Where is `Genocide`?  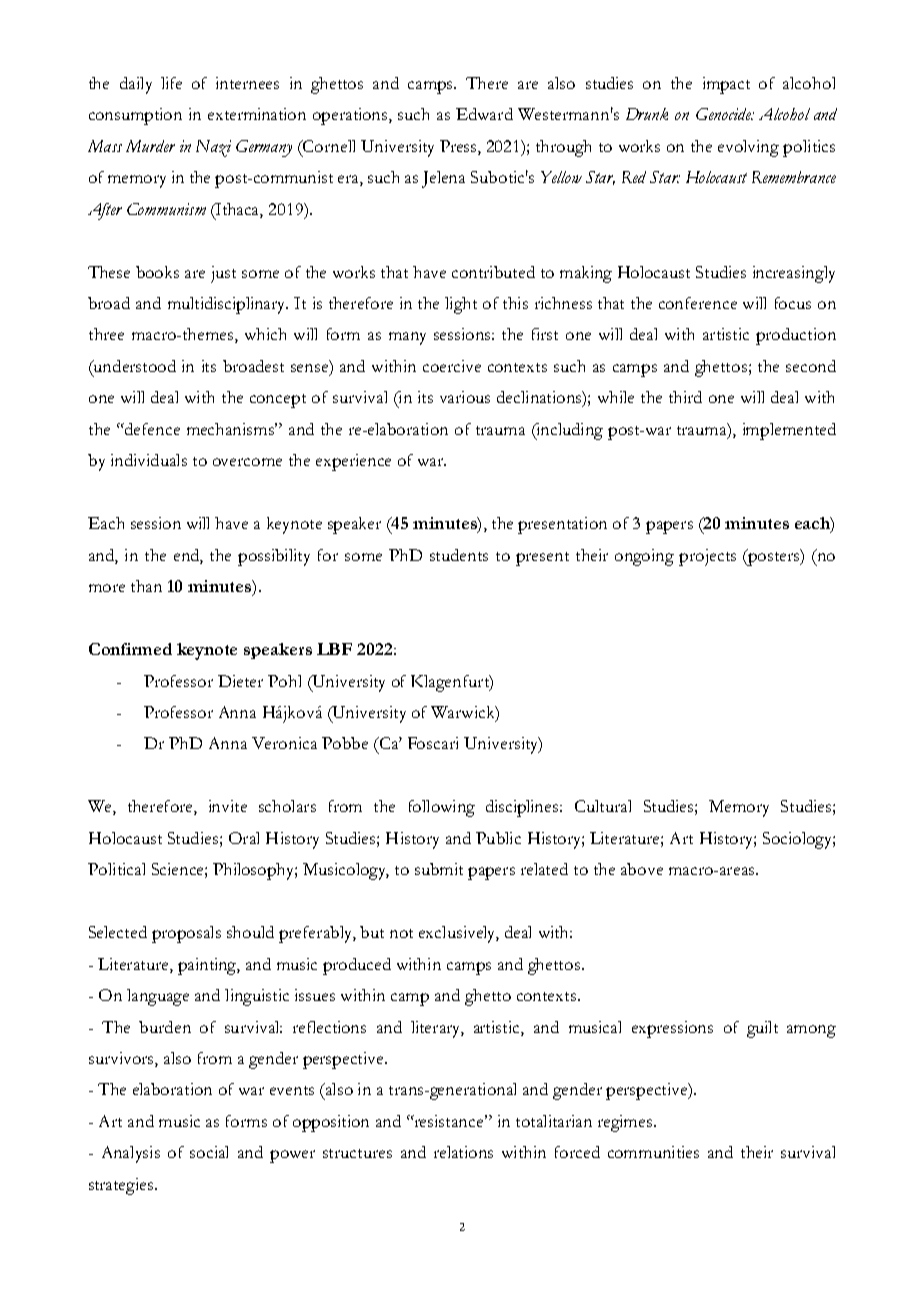 Genocide is located at coordinates (724, 114).
